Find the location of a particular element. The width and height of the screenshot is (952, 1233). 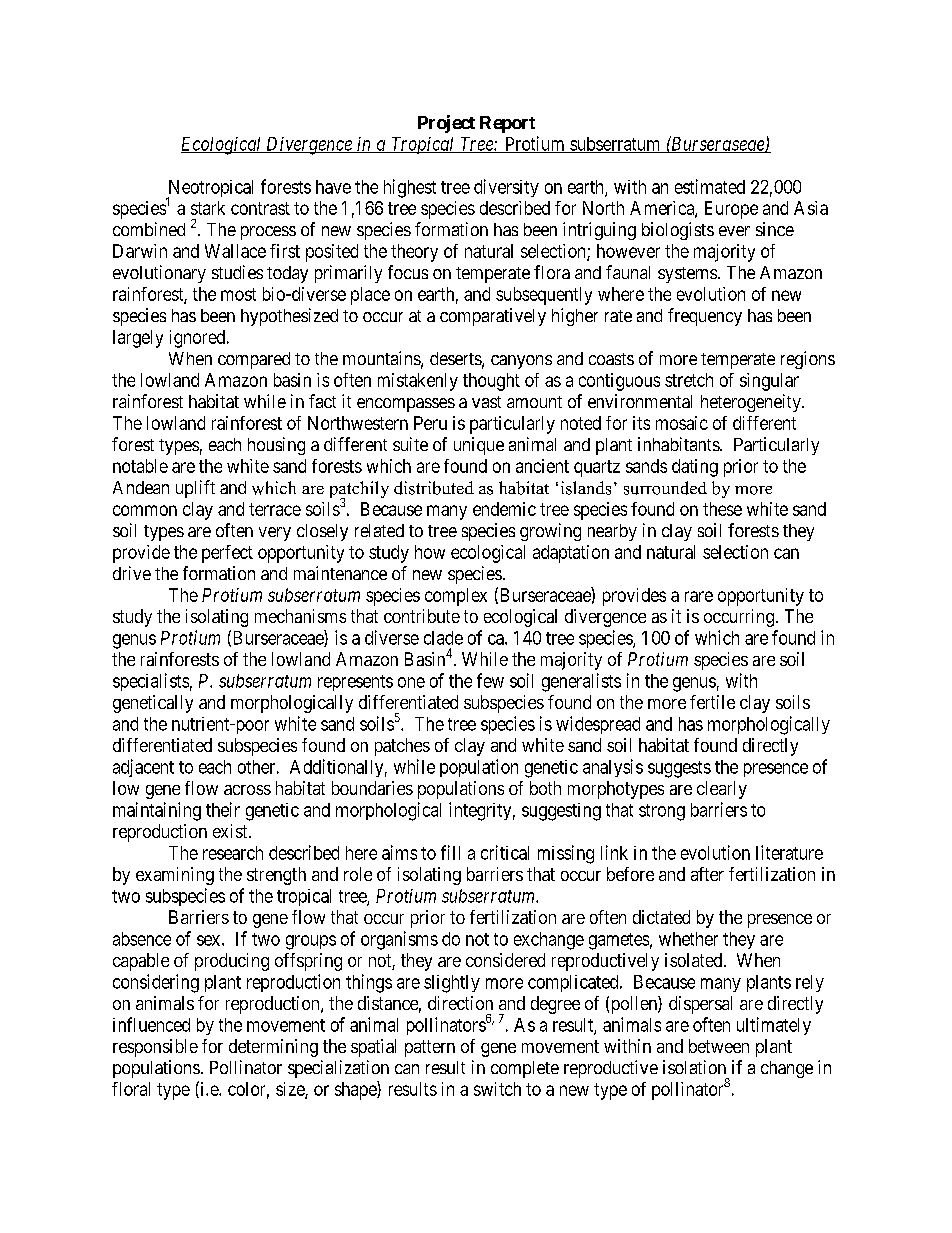

thought is located at coordinates (491, 382).
